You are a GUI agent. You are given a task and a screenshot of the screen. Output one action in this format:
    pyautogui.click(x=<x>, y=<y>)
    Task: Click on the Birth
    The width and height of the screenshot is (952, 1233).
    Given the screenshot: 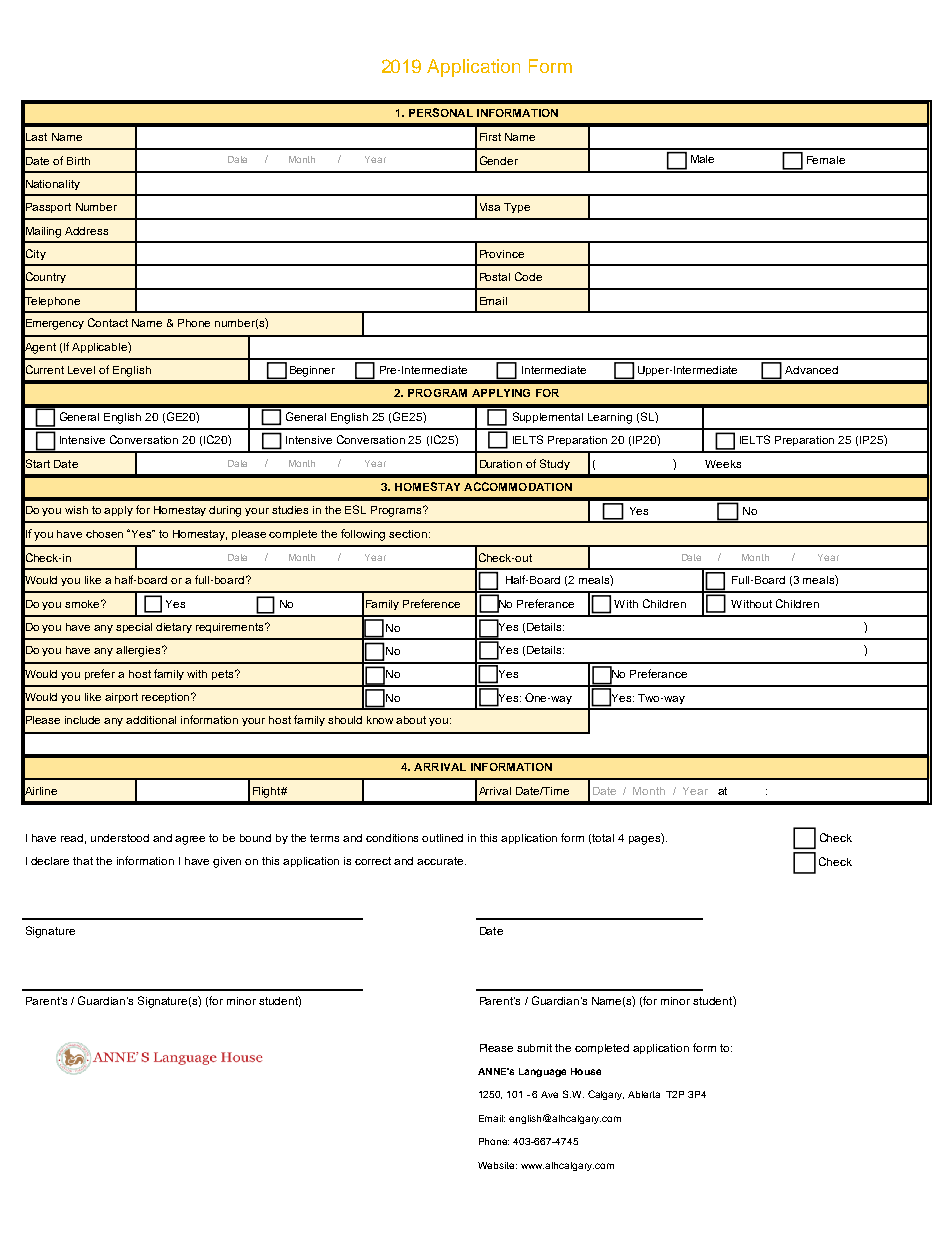 What is the action you would take?
    pyautogui.click(x=78, y=161)
